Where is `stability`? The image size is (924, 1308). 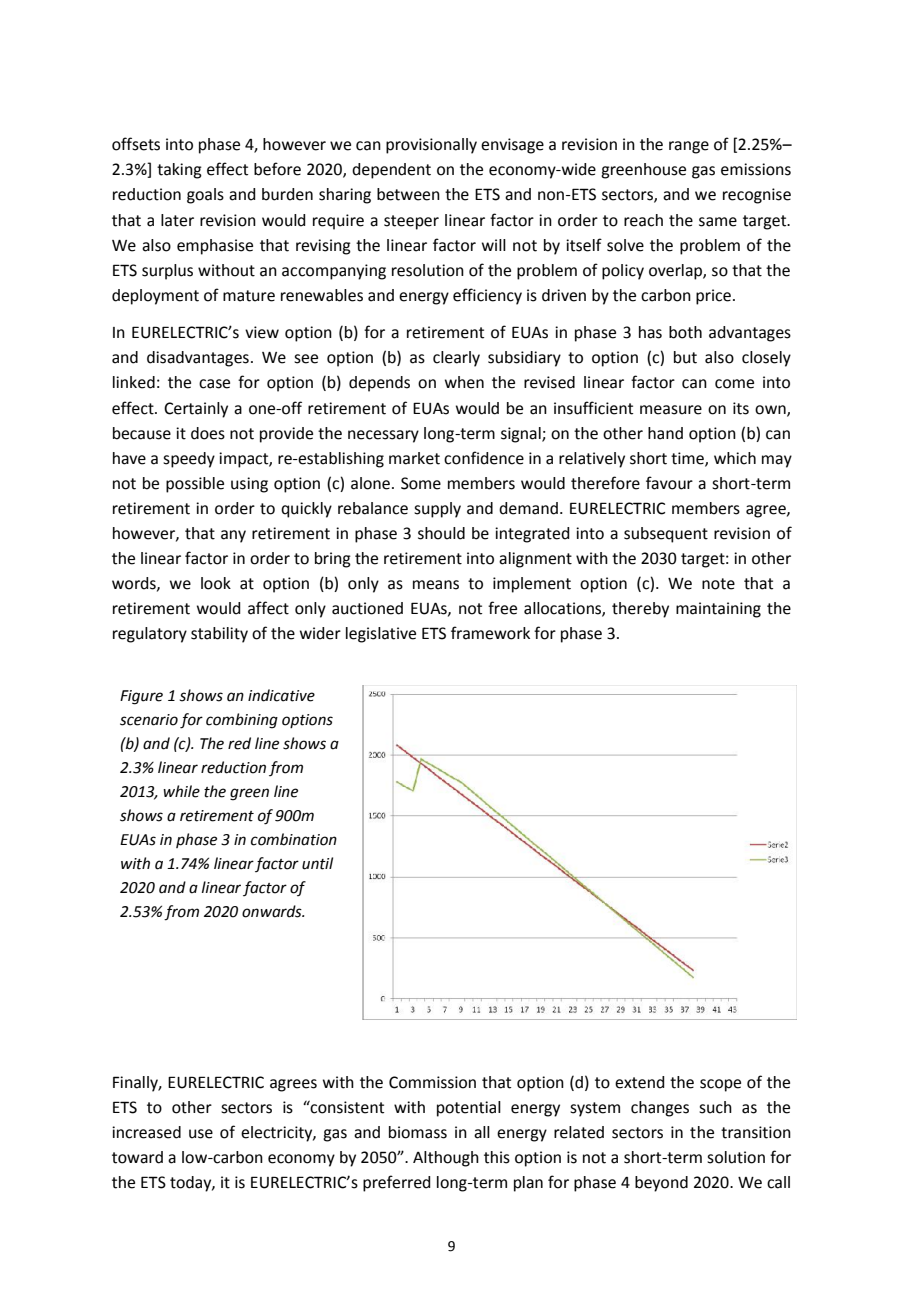 stability is located at coordinates (219, 635).
